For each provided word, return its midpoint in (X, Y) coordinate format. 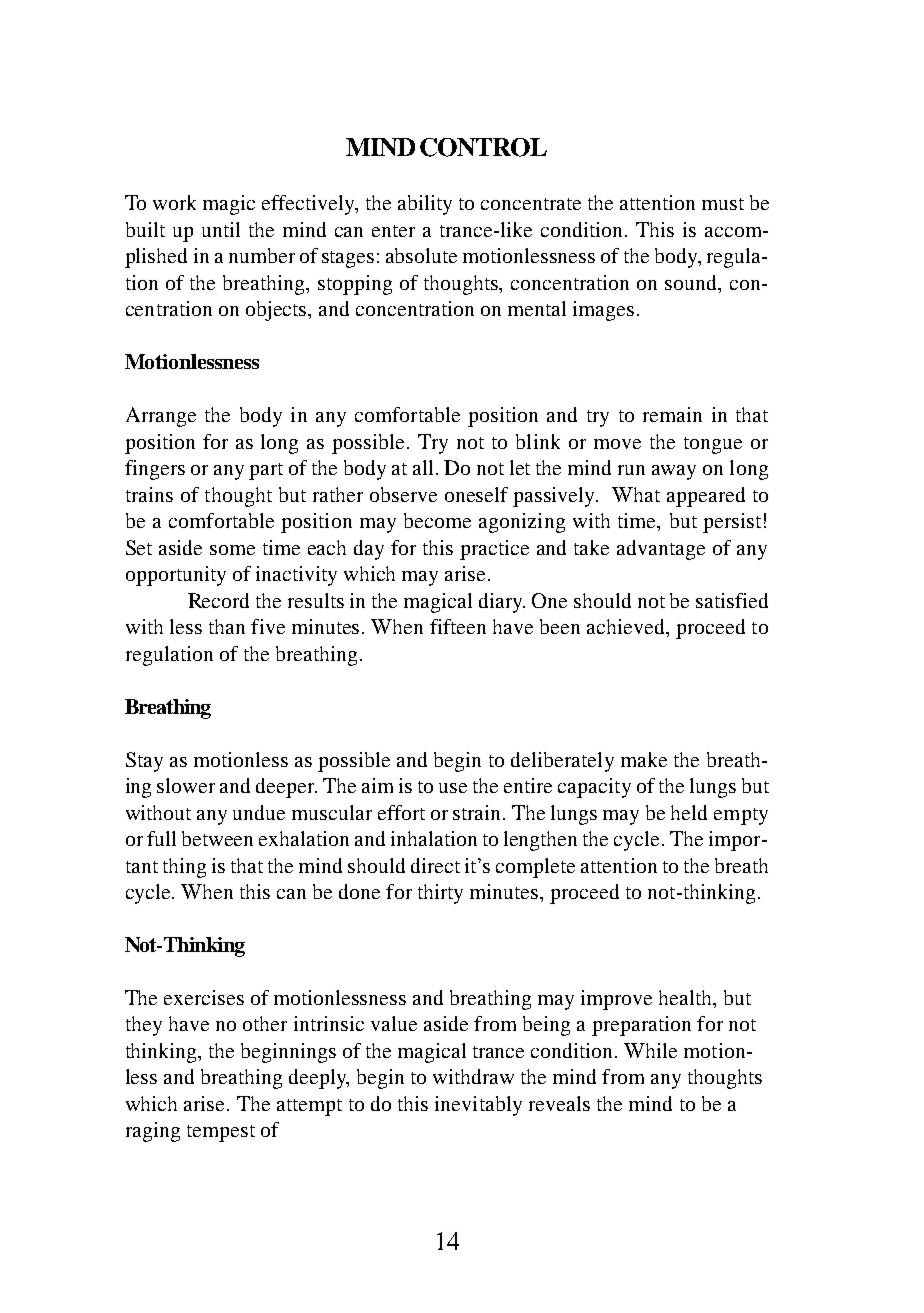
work (174, 202)
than (227, 626)
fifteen (458, 626)
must (723, 204)
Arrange (161, 417)
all (425, 467)
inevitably (478, 1106)
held (689, 812)
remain (672, 414)
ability (425, 205)
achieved (627, 628)
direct (435, 865)
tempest (221, 1133)
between (217, 838)
